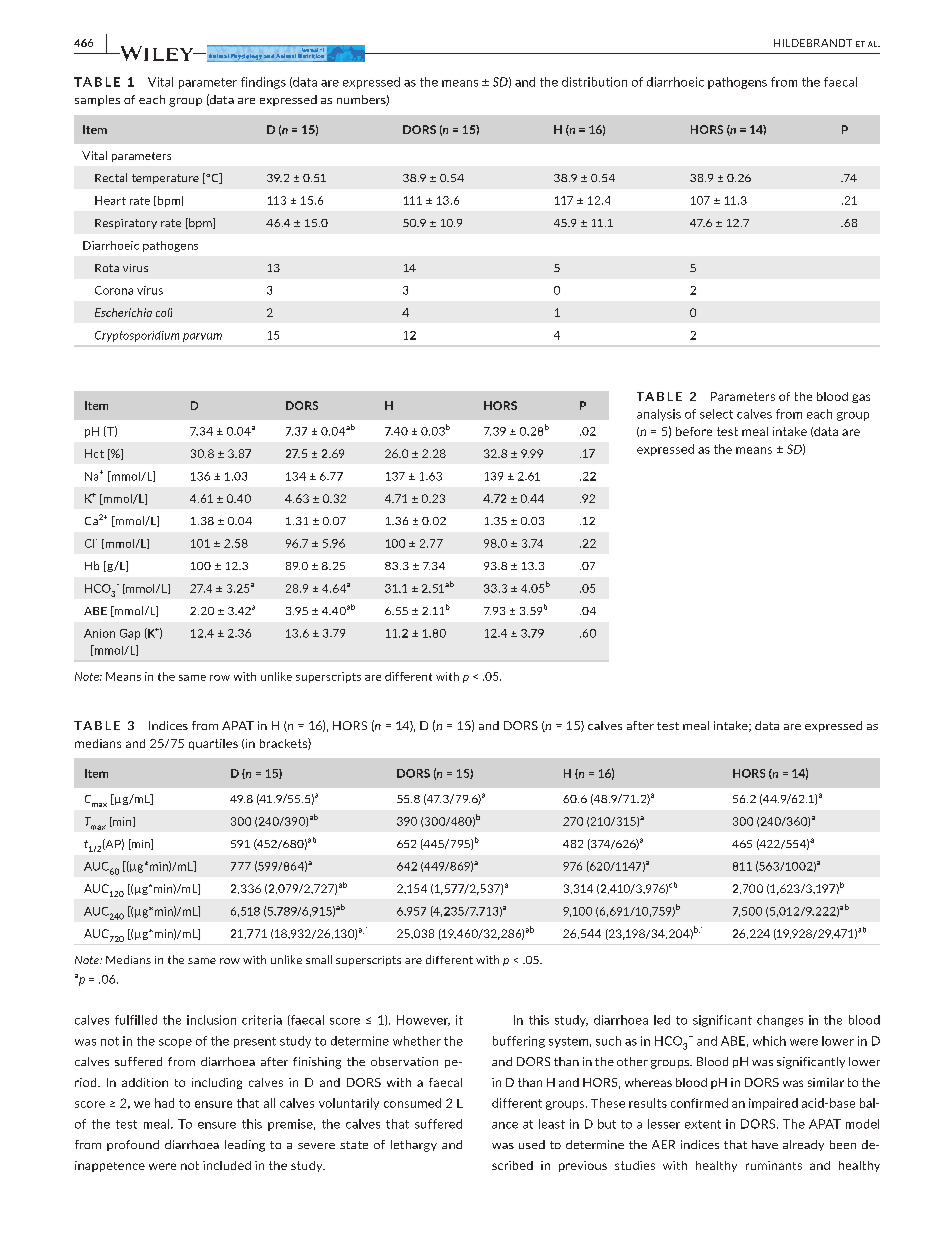 The height and width of the screenshot is (1251, 952). Describe the element at coordinates (594, 82) in the screenshot. I see `distribution` at that location.
